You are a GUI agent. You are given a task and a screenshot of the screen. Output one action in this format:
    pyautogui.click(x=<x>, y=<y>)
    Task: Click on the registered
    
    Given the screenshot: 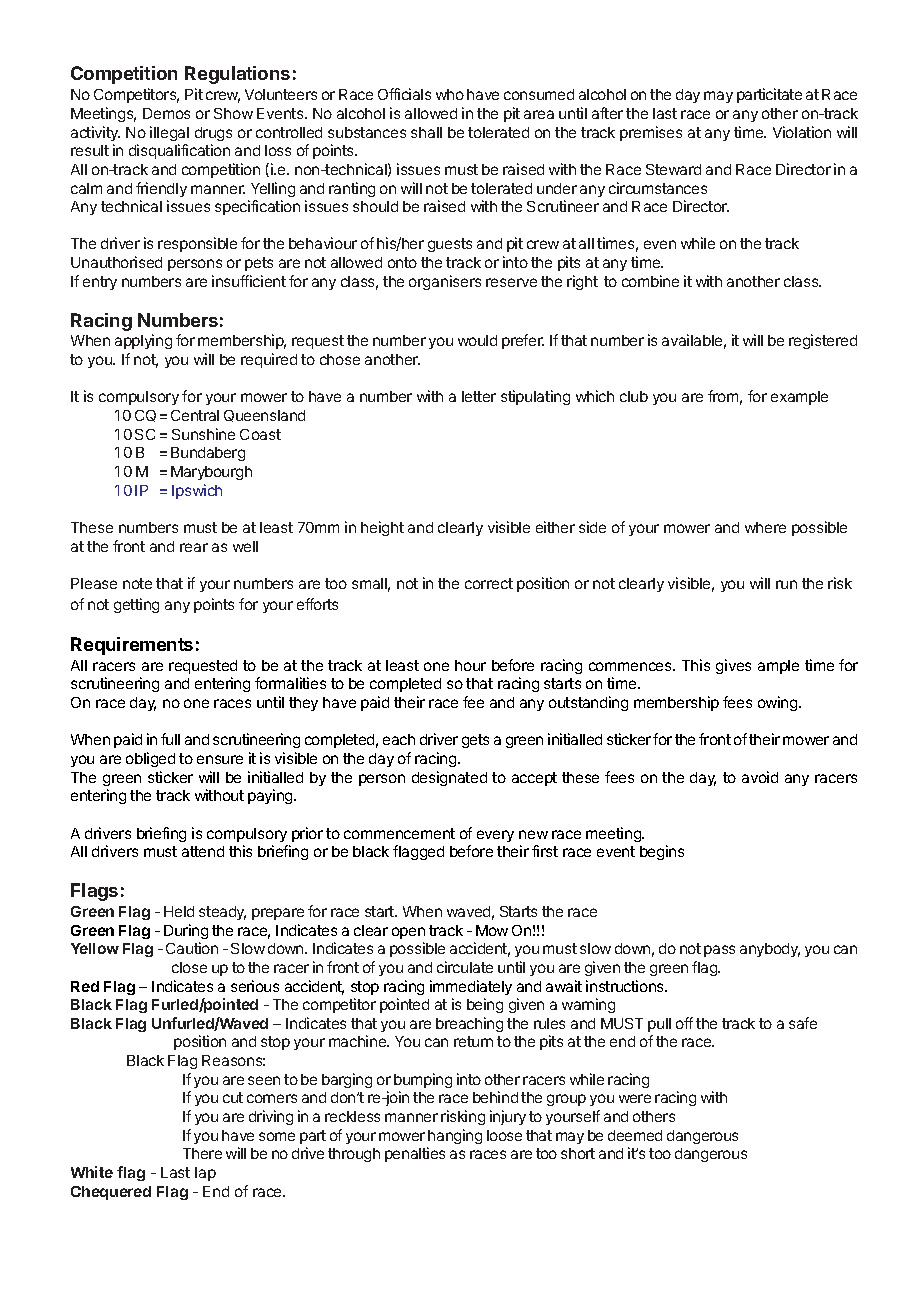 What is the action you would take?
    pyautogui.click(x=823, y=341)
